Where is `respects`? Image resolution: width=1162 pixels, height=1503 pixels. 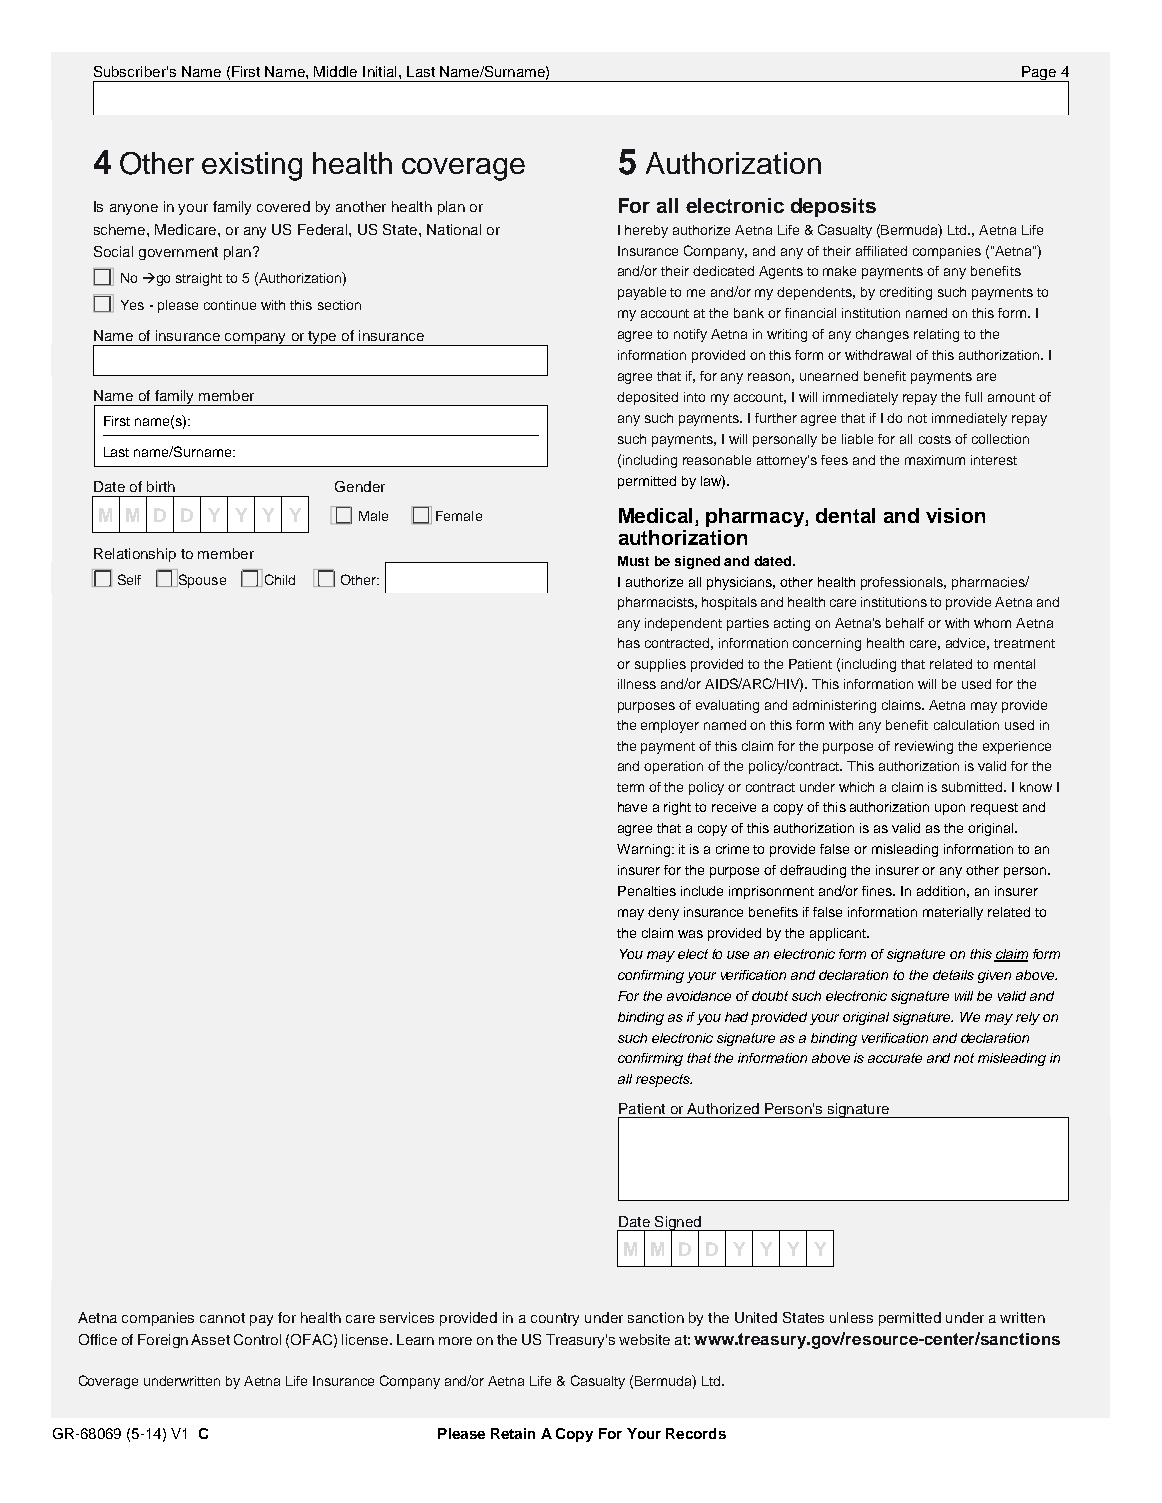
respects is located at coordinates (664, 1080).
